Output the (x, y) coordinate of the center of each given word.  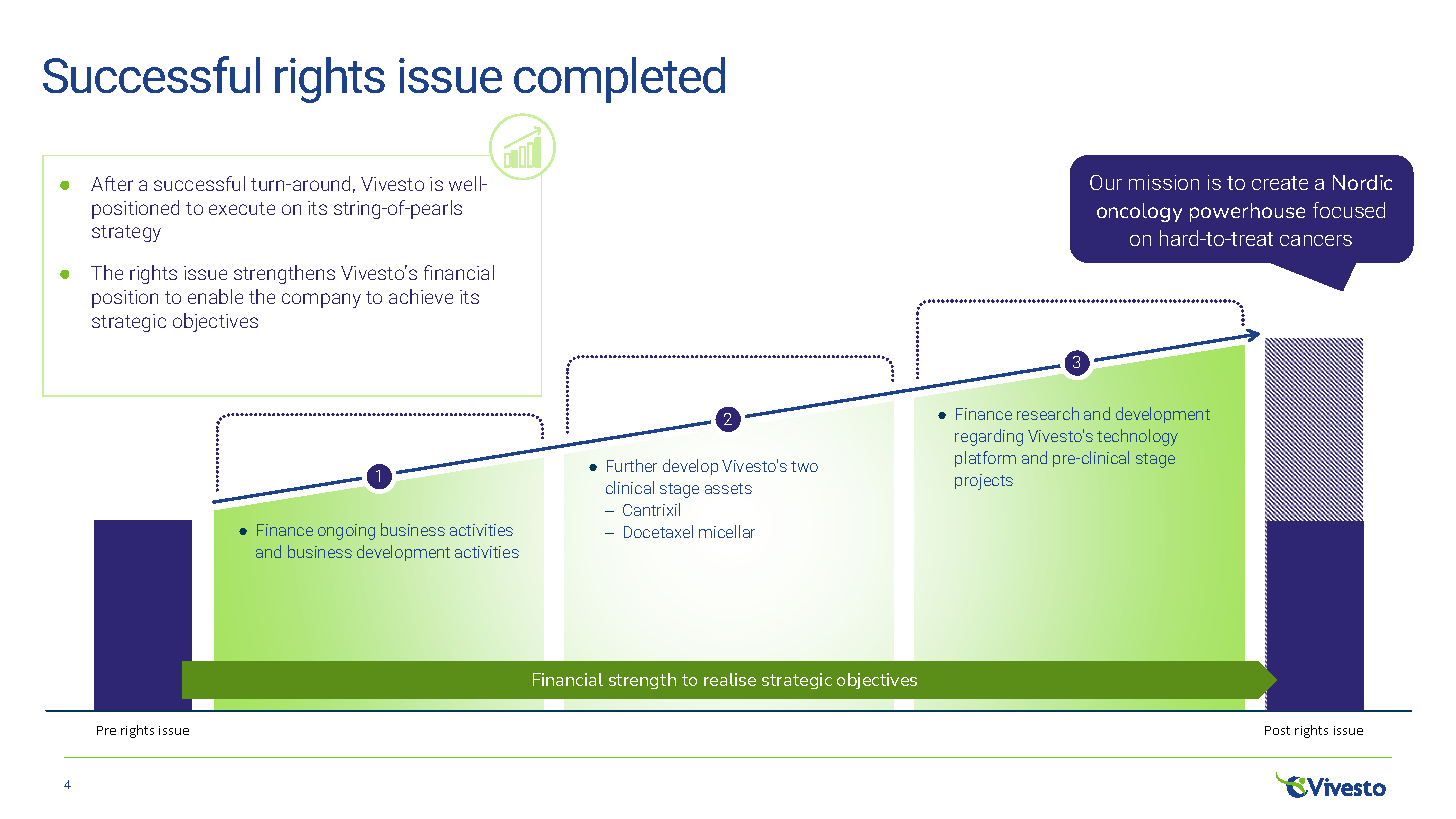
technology (1137, 437)
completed (619, 80)
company (321, 300)
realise (730, 679)
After (112, 183)
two (804, 466)
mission (1164, 182)
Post (1277, 730)
